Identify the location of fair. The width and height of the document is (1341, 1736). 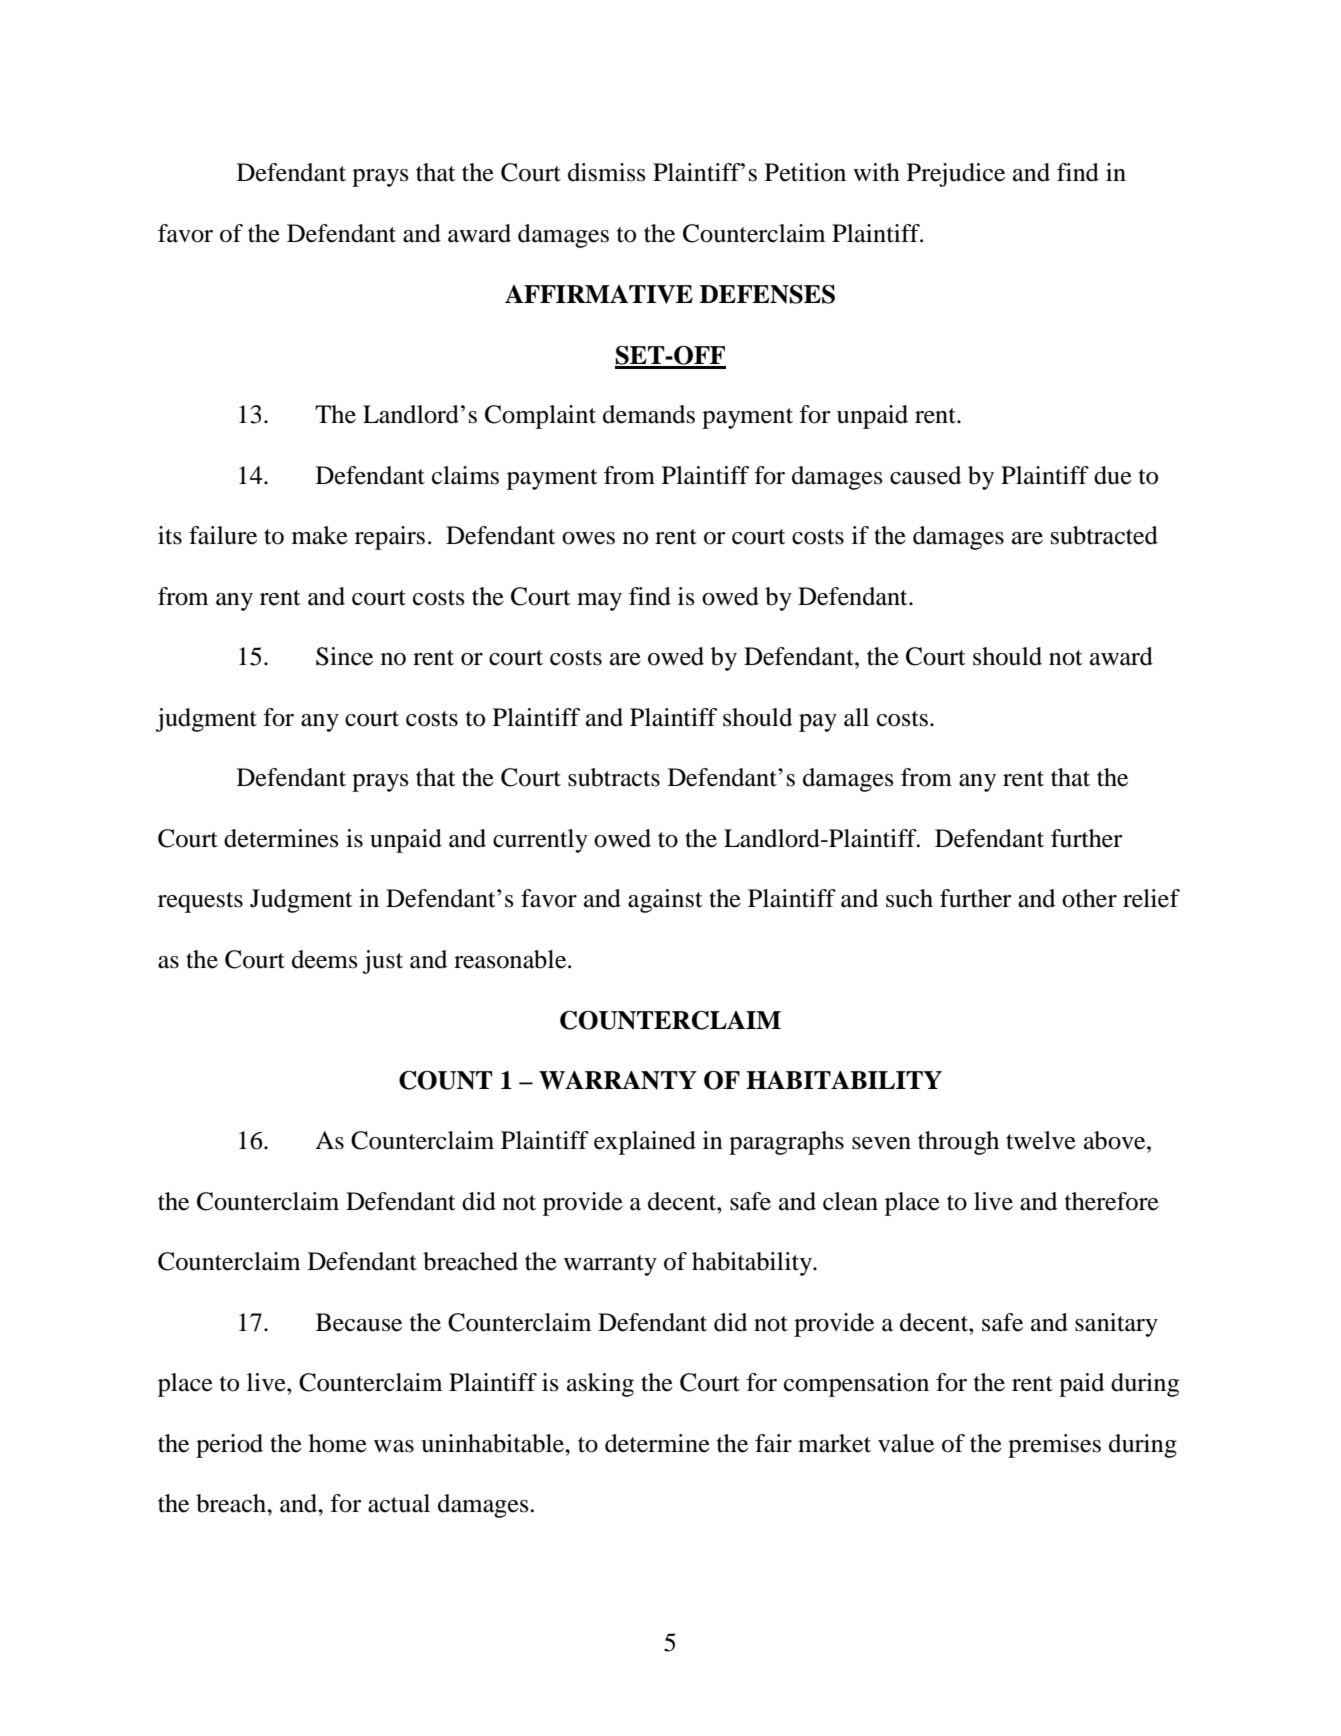
(773, 1443).
